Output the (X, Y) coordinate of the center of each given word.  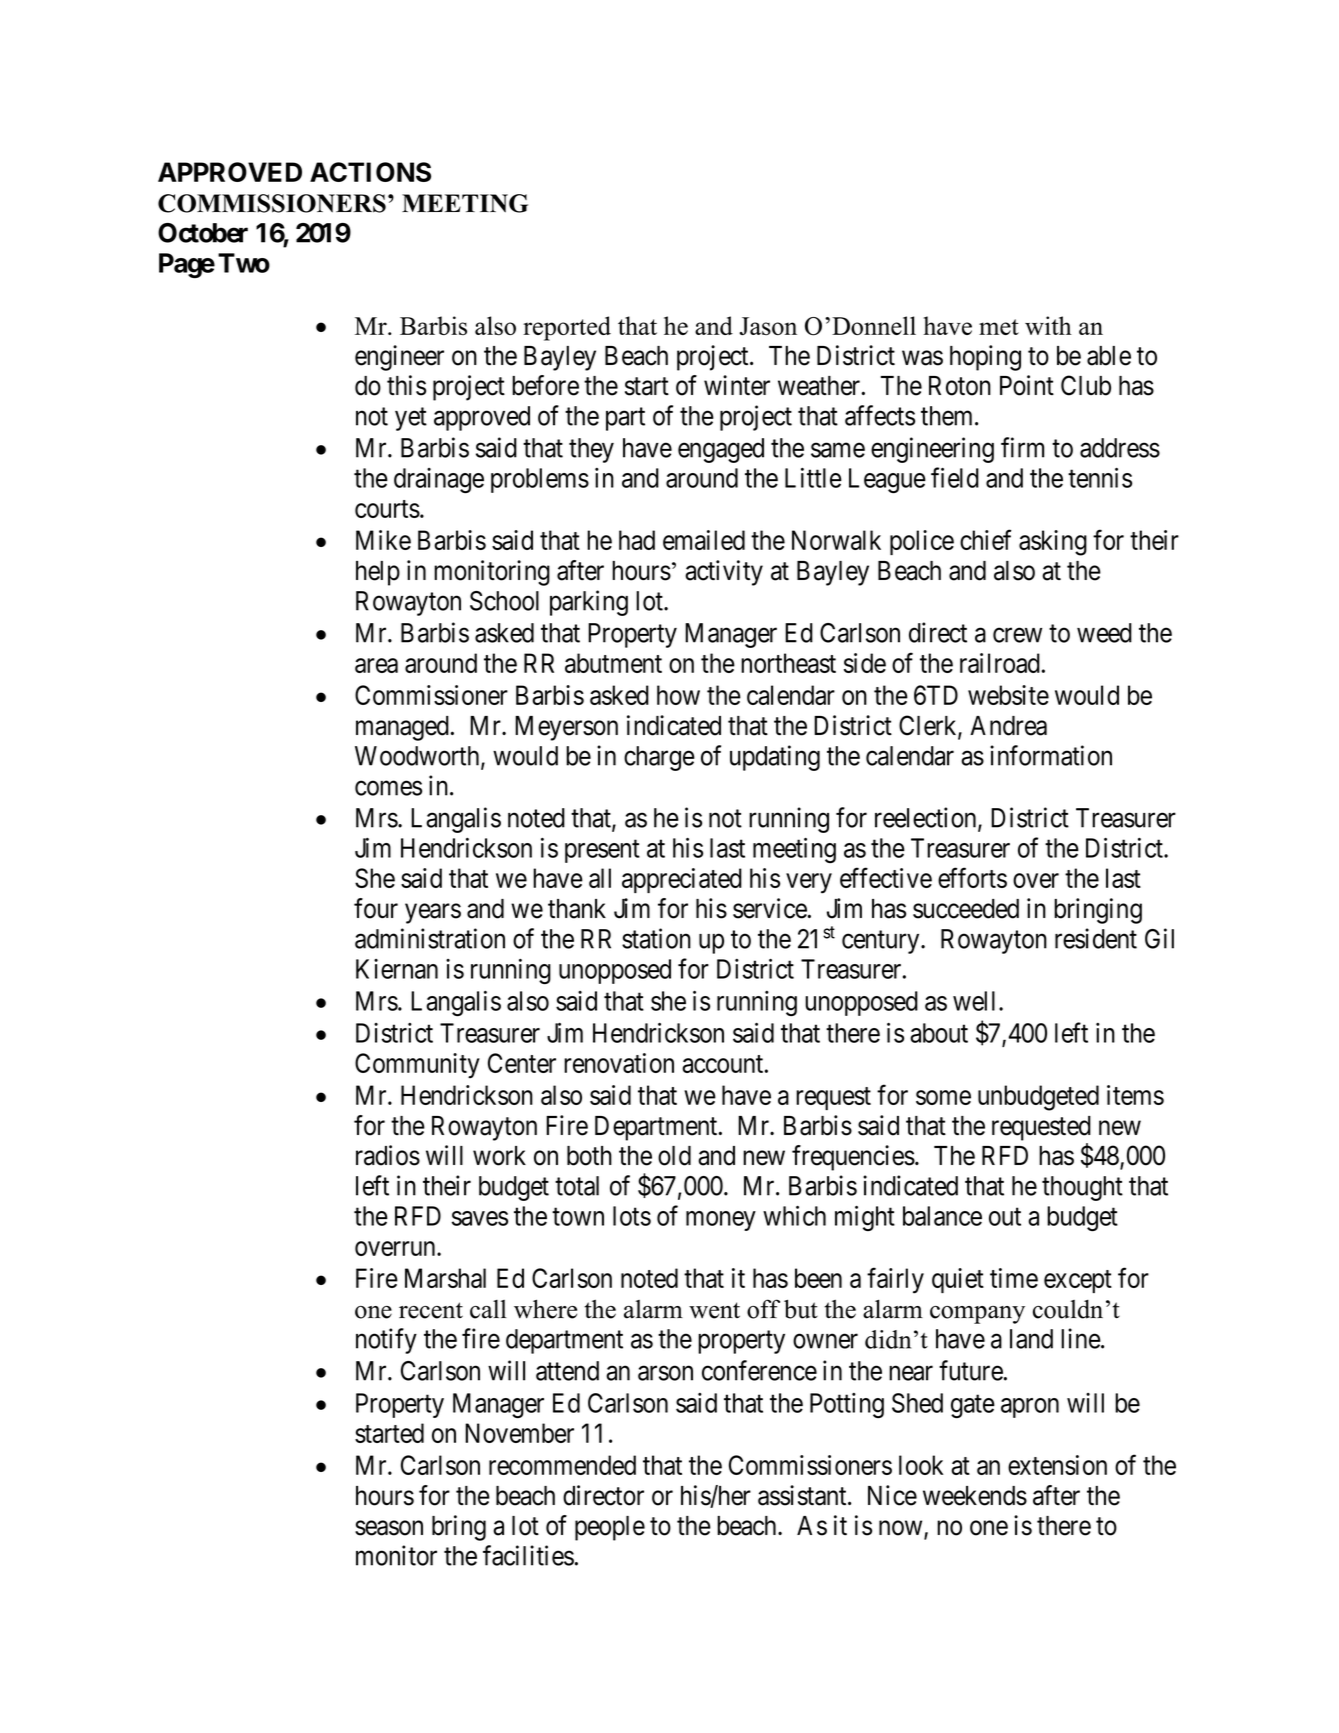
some (943, 1097)
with (1048, 325)
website (1008, 695)
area (376, 665)
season (389, 1528)
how (678, 695)
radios (388, 1155)
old (674, 1156)
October (203, 233)
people (610, 1528)
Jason (768, 326)
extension (1057, 1465)
